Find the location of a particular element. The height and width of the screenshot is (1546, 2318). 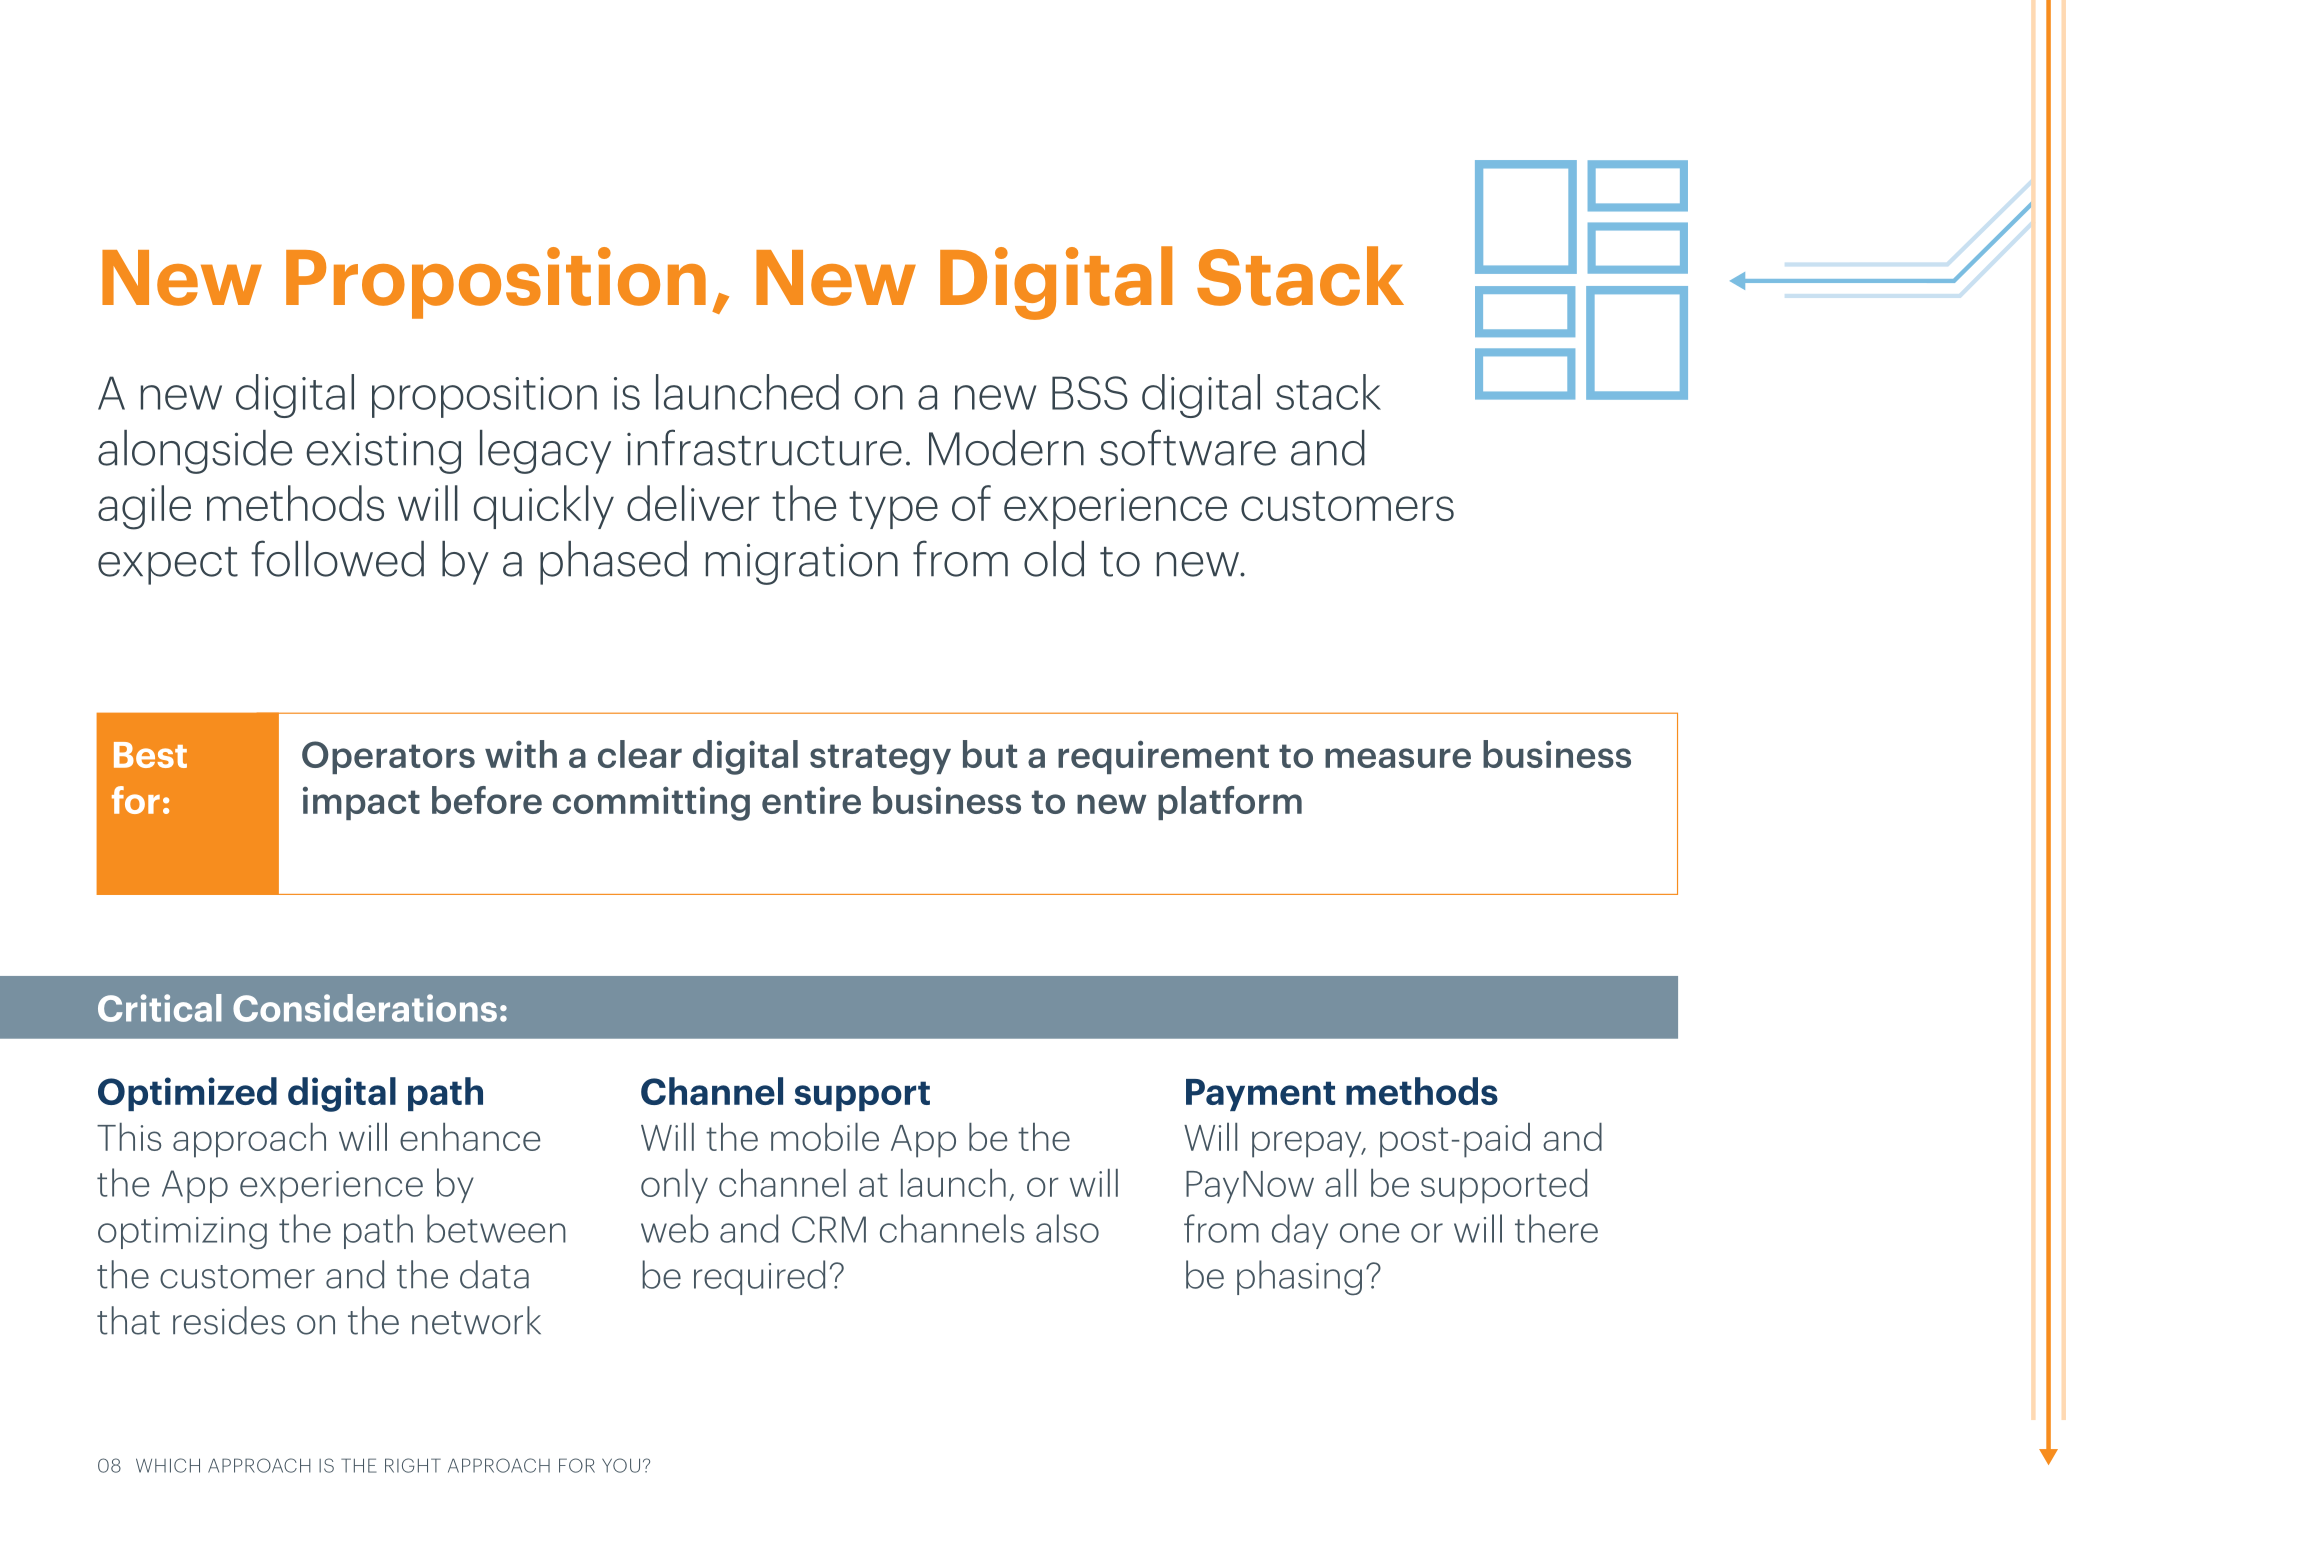

mobile is located at coordinates (825, 1137).
